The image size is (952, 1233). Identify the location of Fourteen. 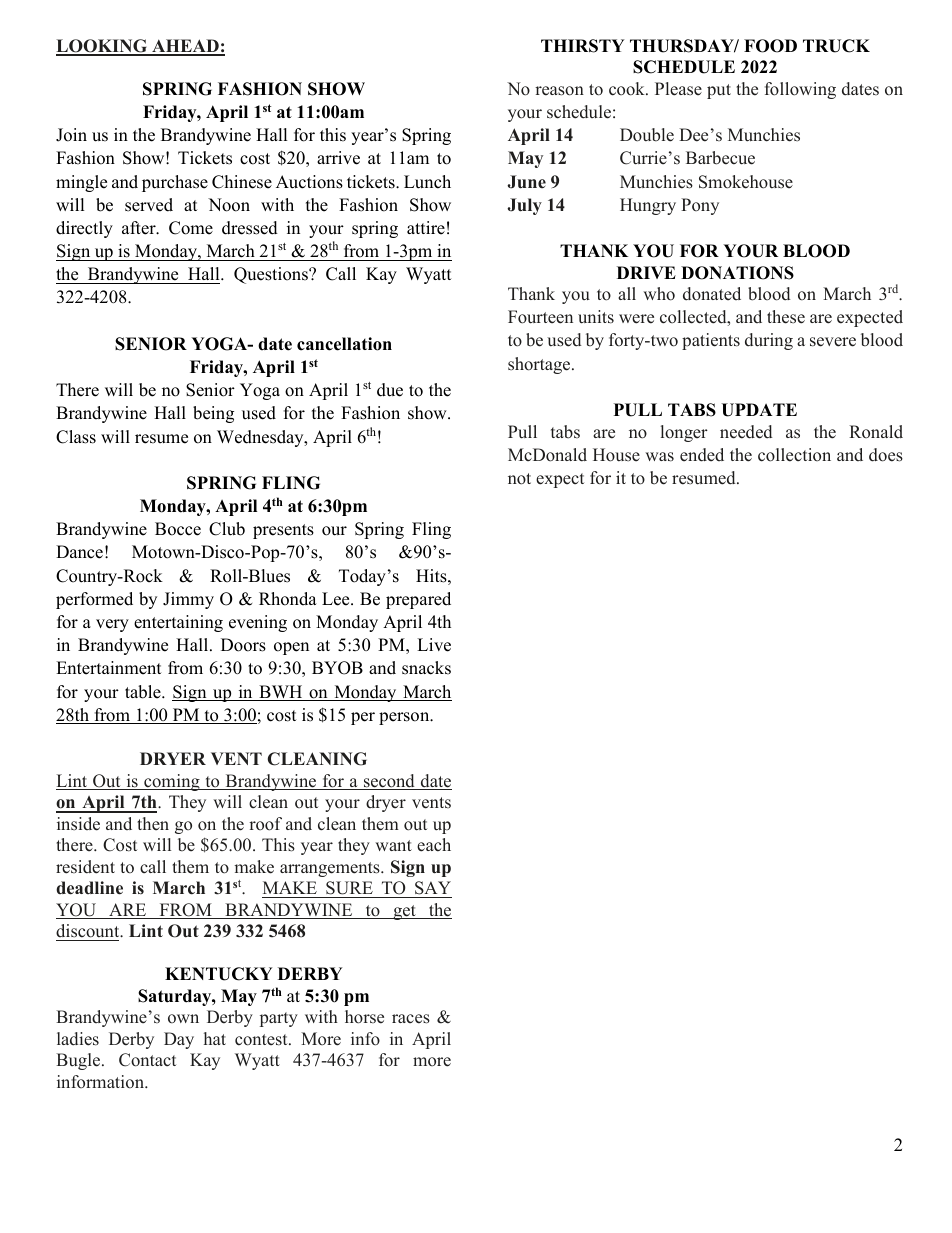
(540, 317).
